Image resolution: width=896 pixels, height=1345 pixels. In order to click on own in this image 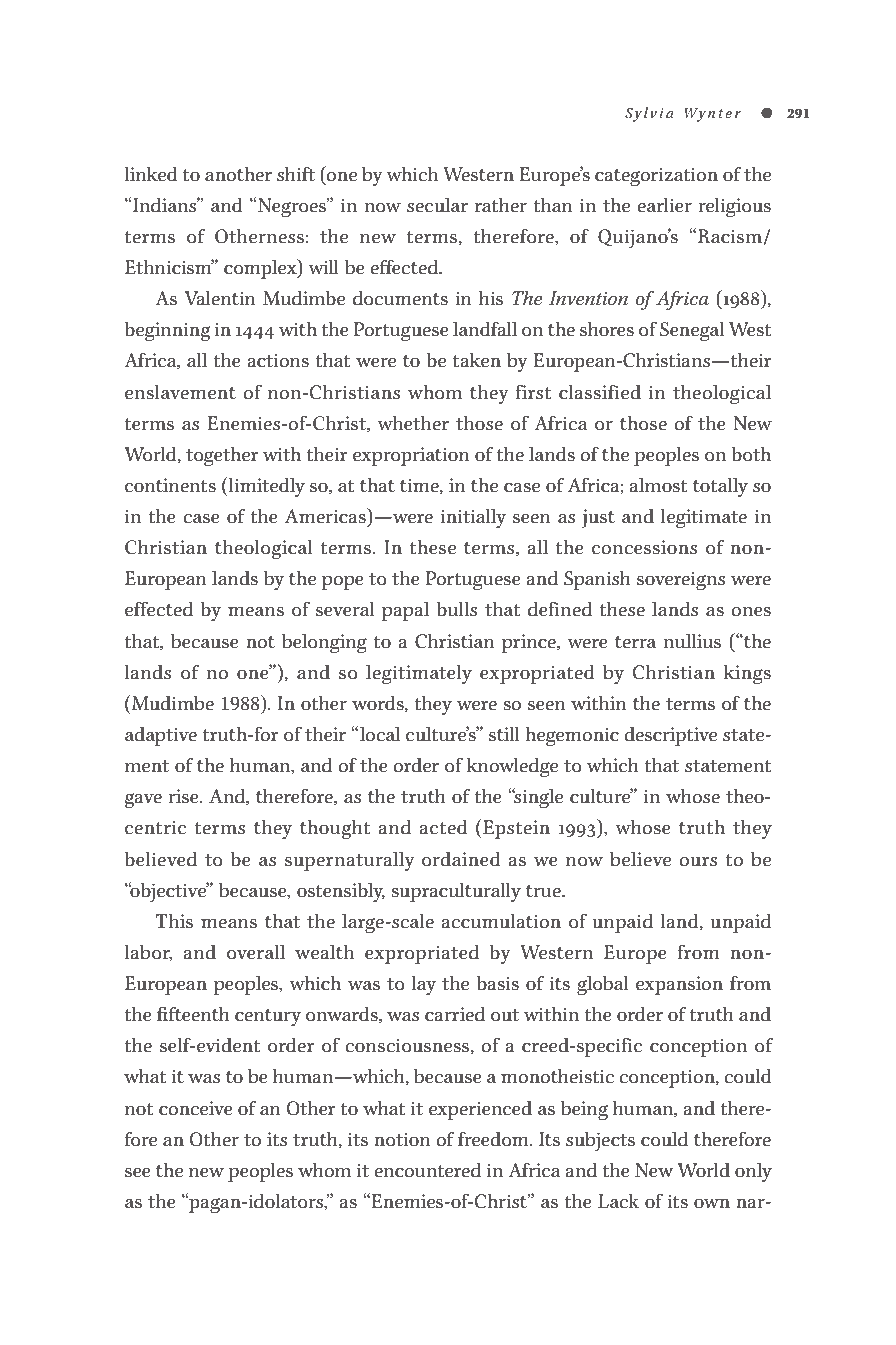, I will do `click(712, 1204)`.
